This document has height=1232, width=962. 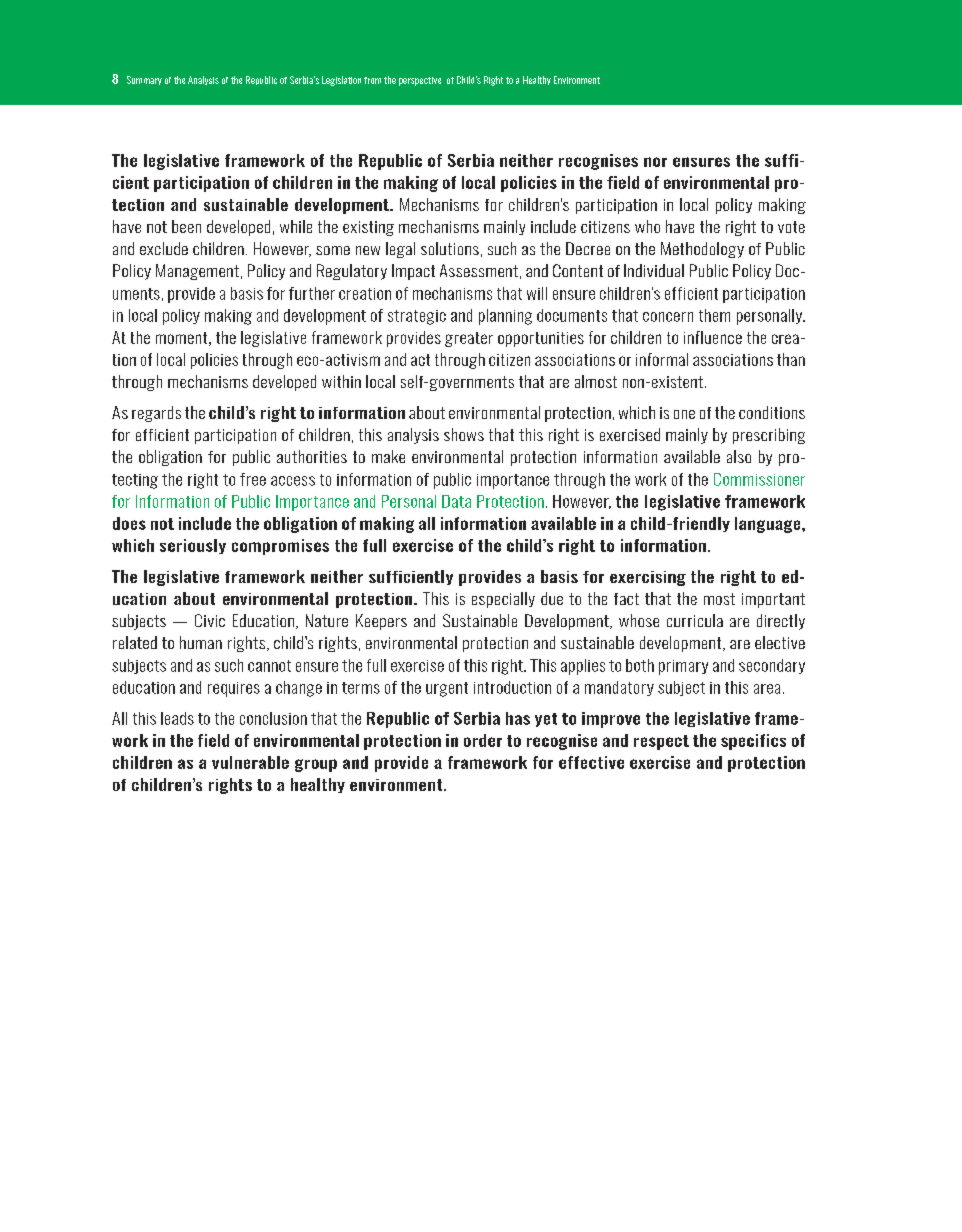 What do you see at coordinates (702, 250) in the document?
I see `Methodology` at bounding box center [702, 250].
